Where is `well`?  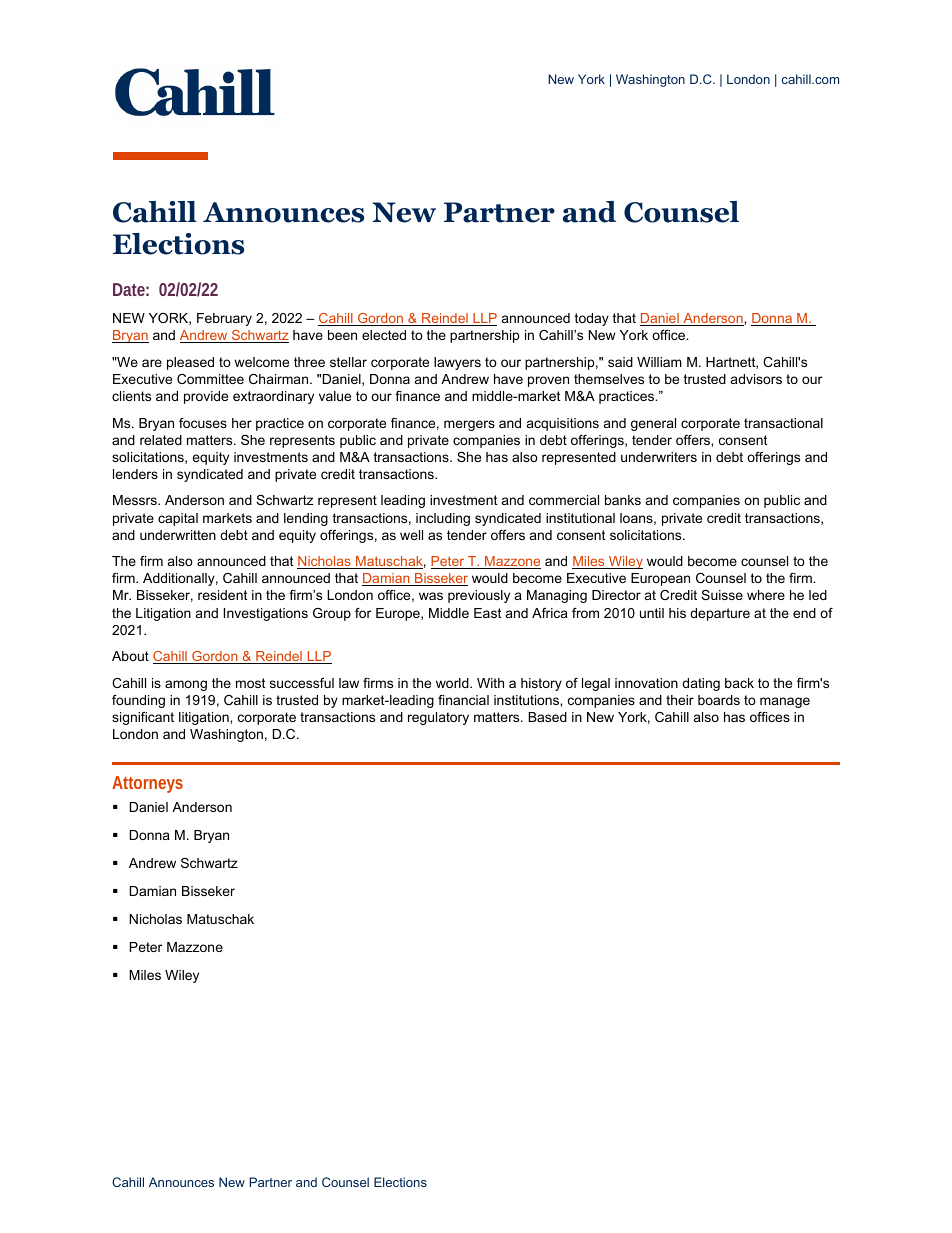 well is located at coordinates (411, 535).
